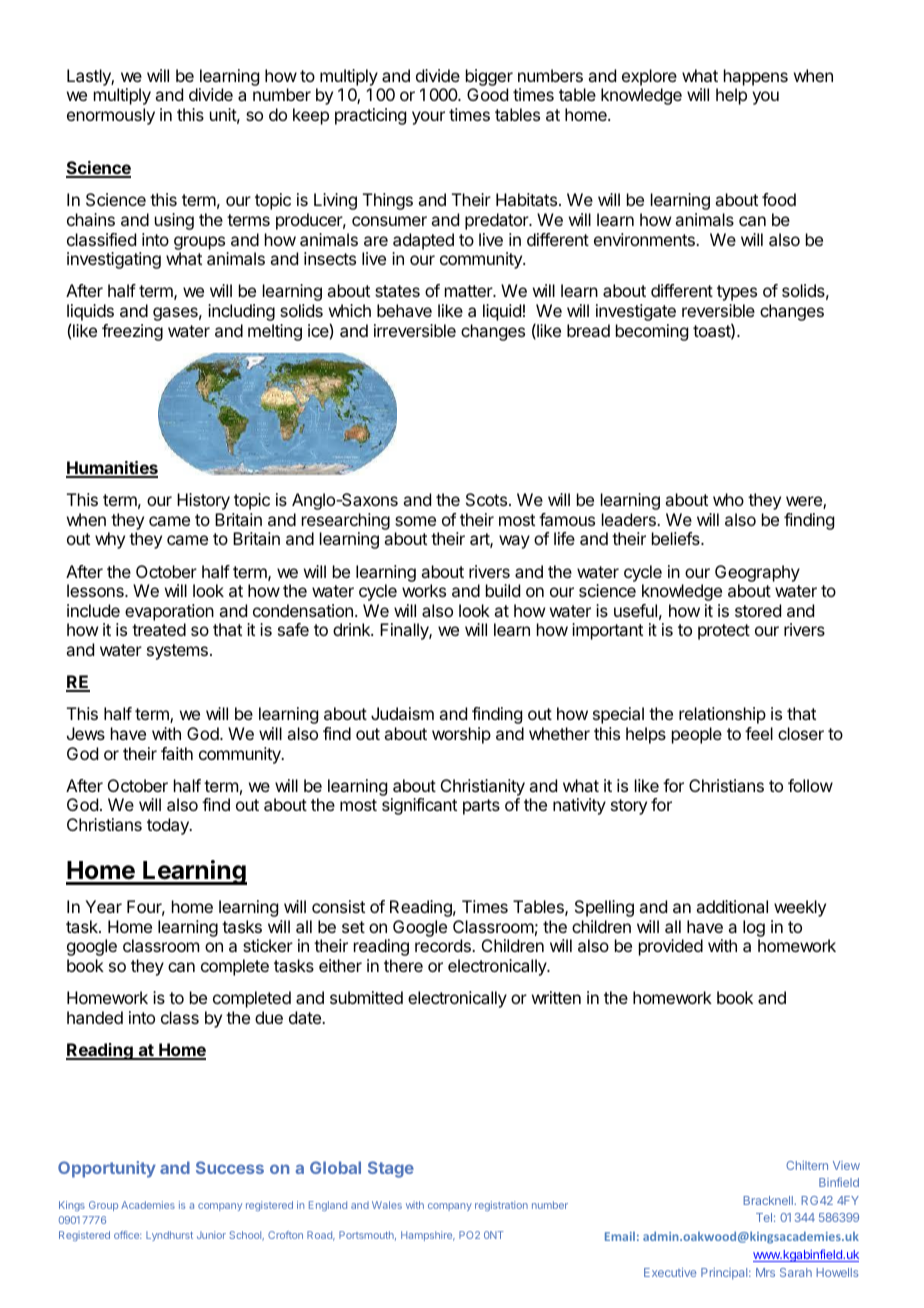  I want to click on sticker, so click(268, 945).
